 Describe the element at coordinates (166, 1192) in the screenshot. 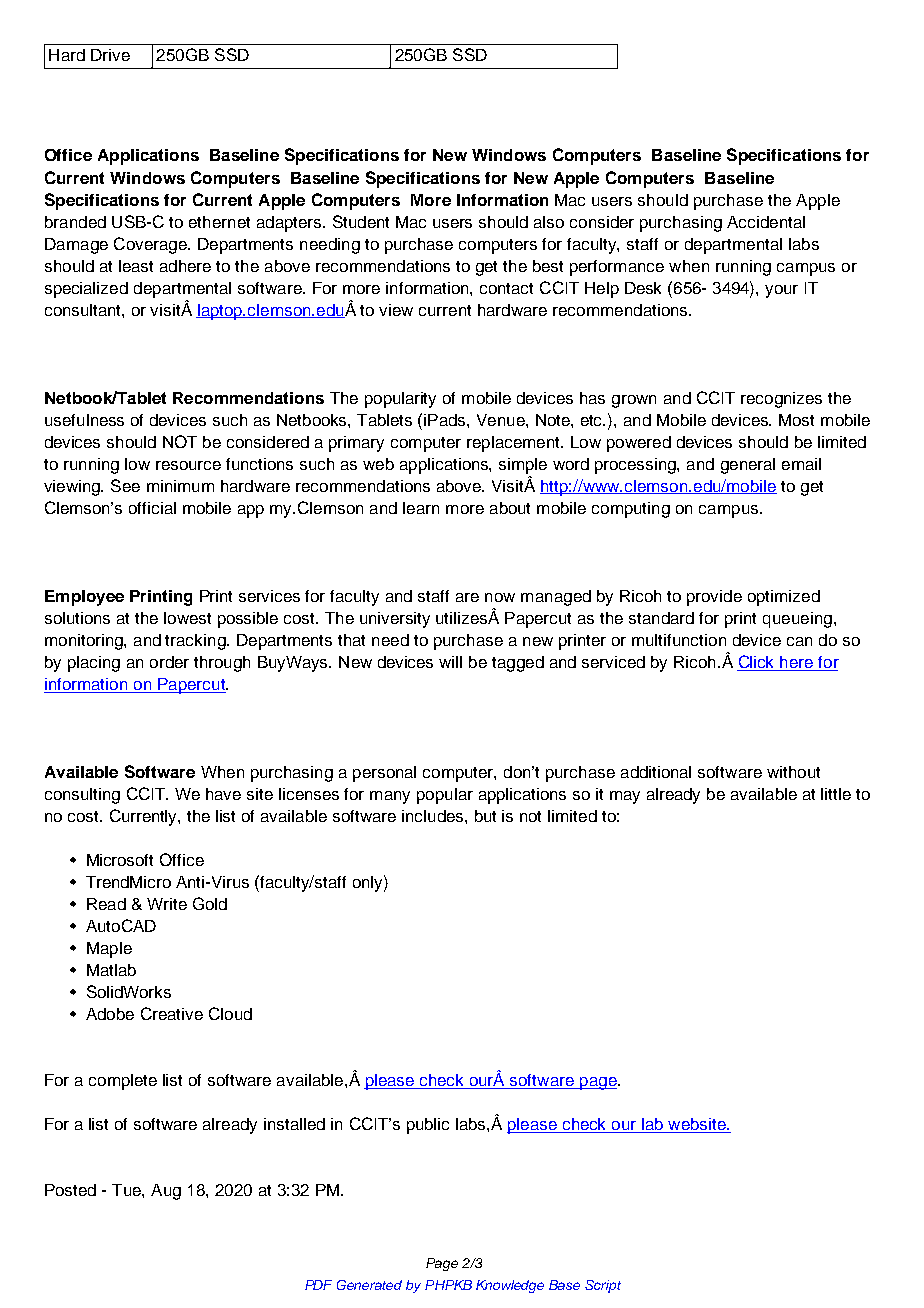

I see `Aug` at that location.
